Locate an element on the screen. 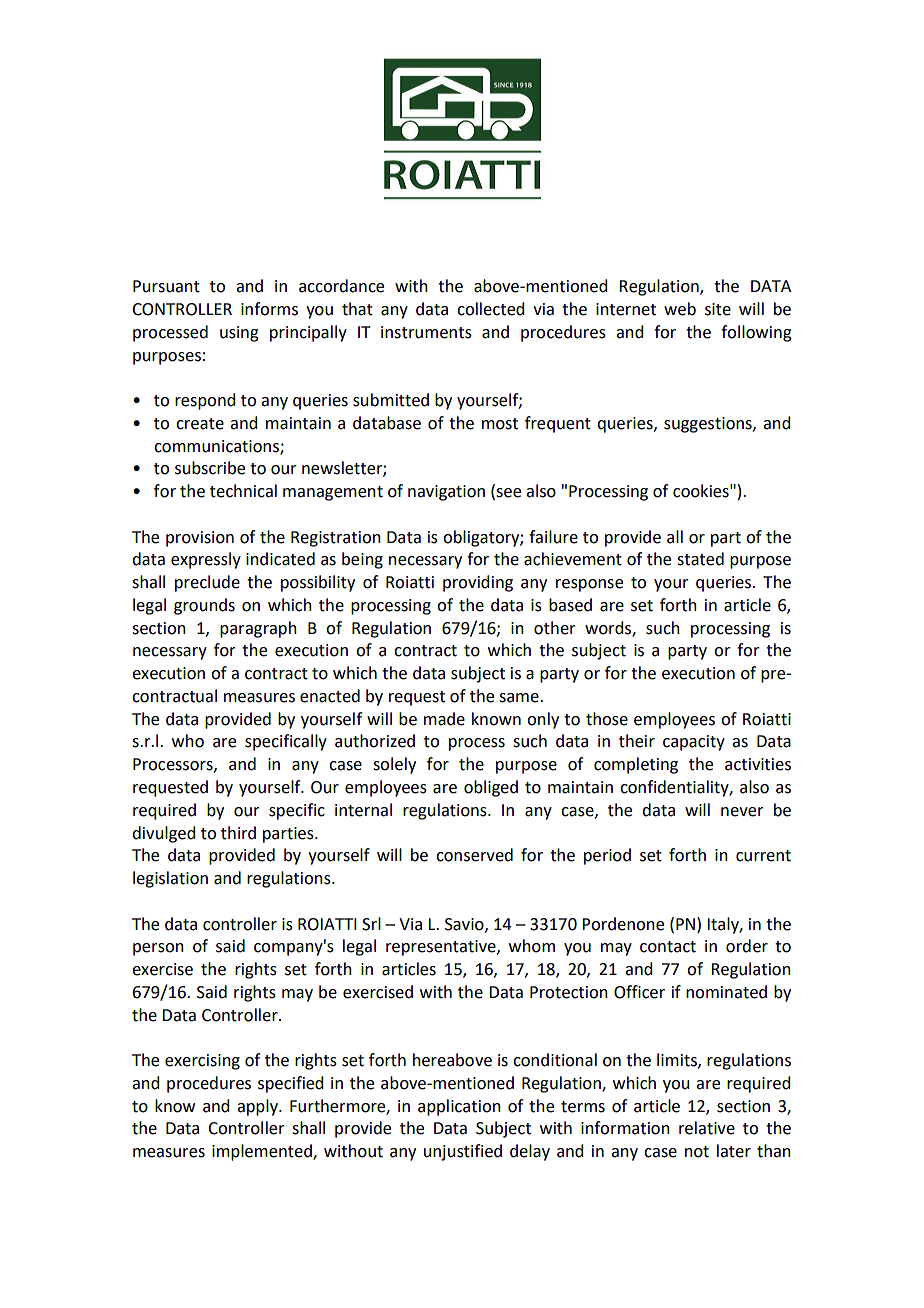 This screenshot has height=1308, width=924. collected is located at coordinates (490, 309).
